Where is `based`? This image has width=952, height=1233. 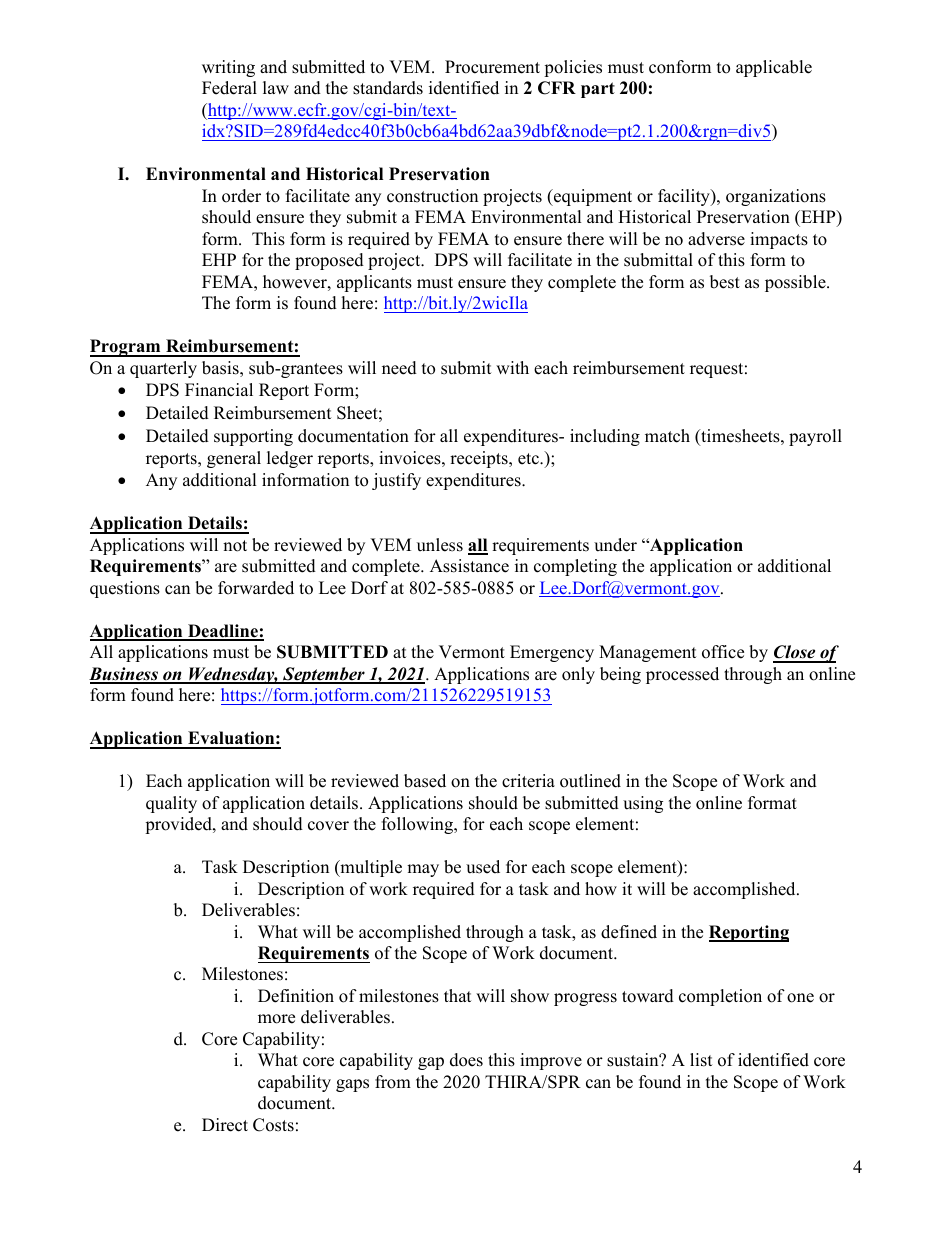
based is located at coordinates (425, 781).
